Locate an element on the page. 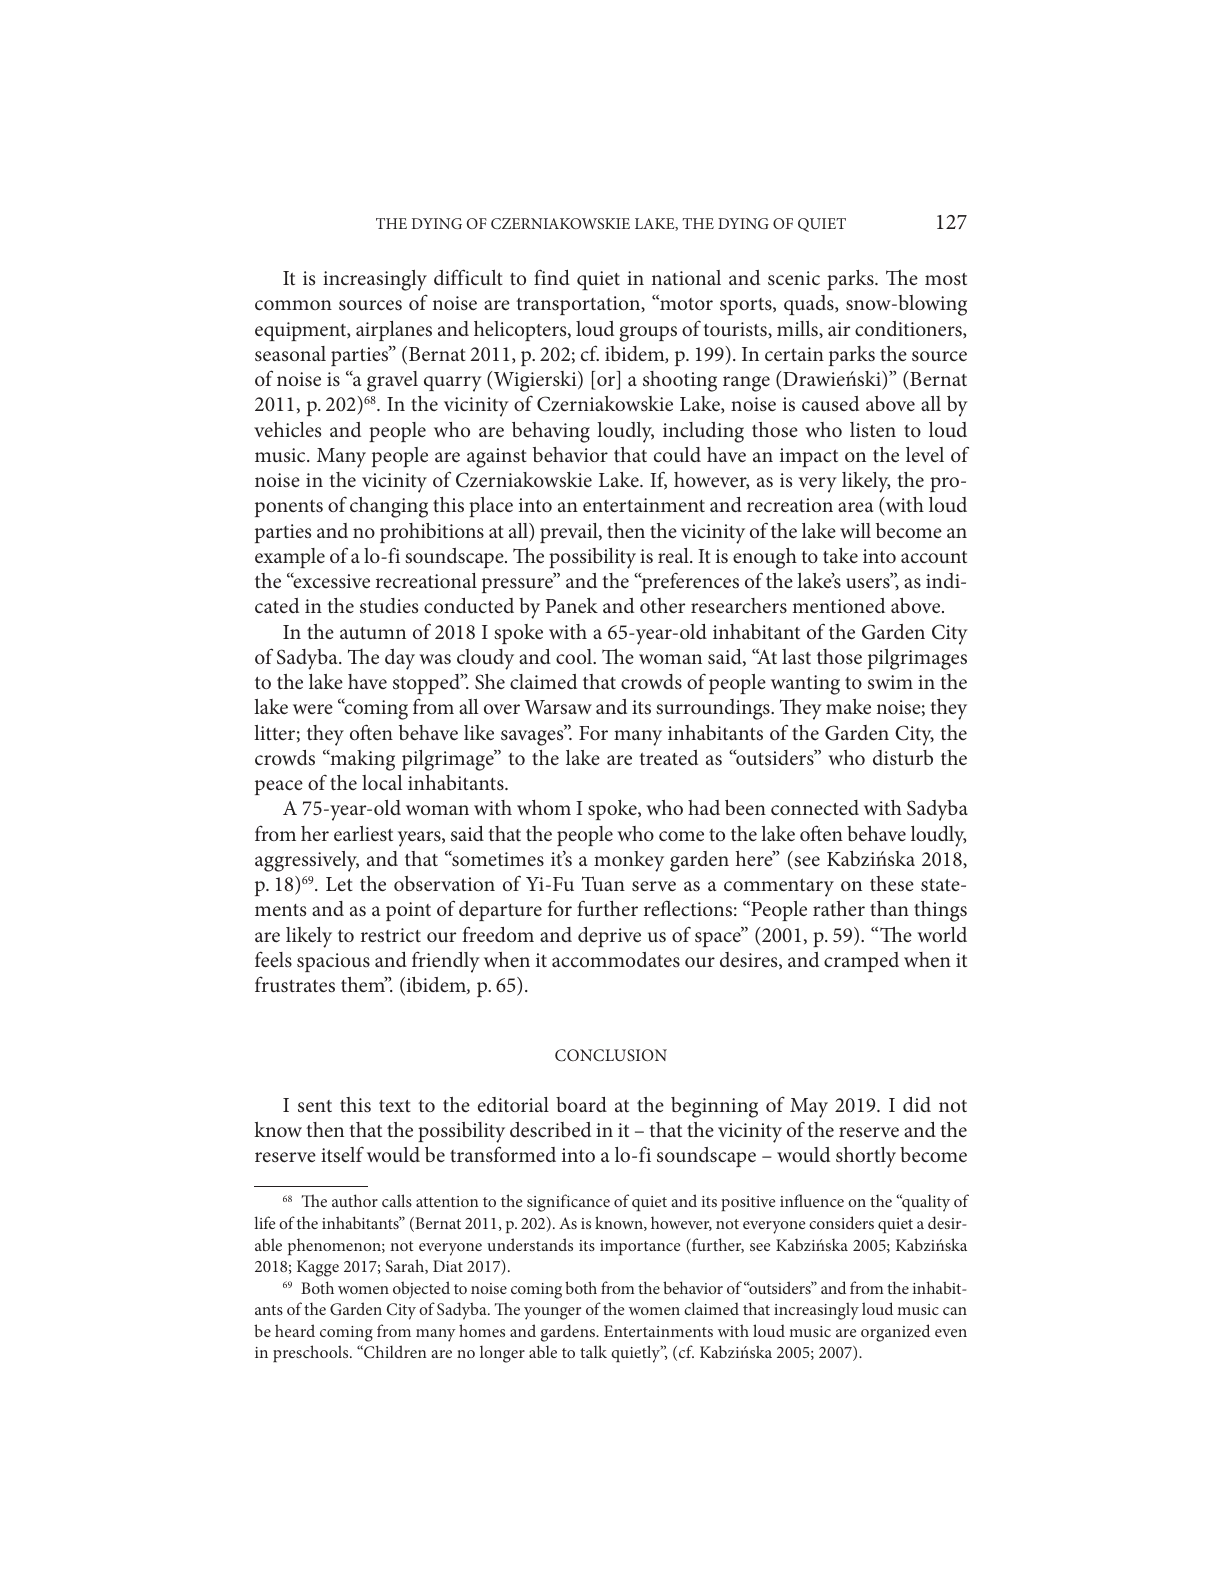 This image has height=1581, width=1222. transportation is located at coordinates (579, 305).
